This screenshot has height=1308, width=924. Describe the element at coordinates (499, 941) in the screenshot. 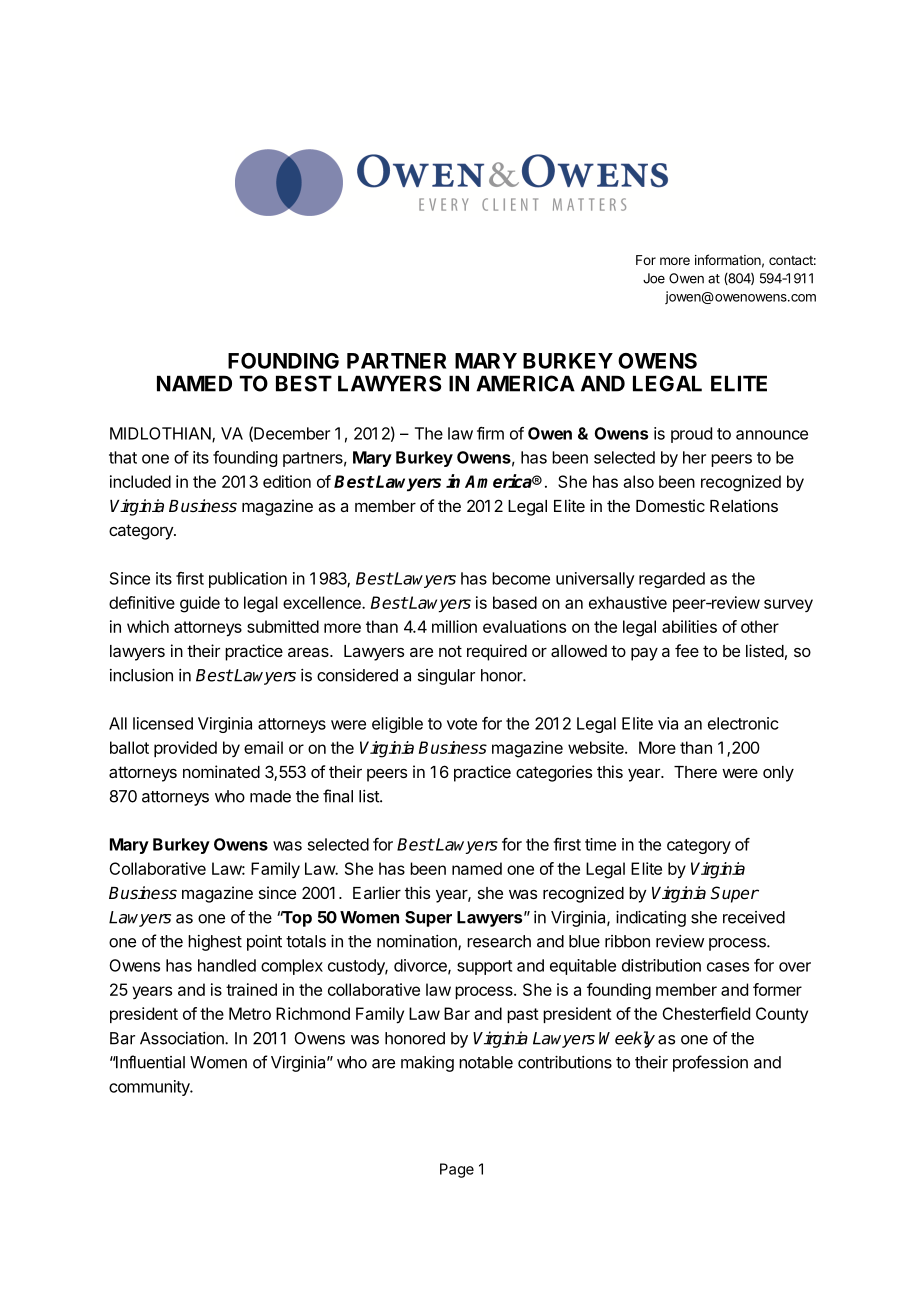

I see `research` at that location.
